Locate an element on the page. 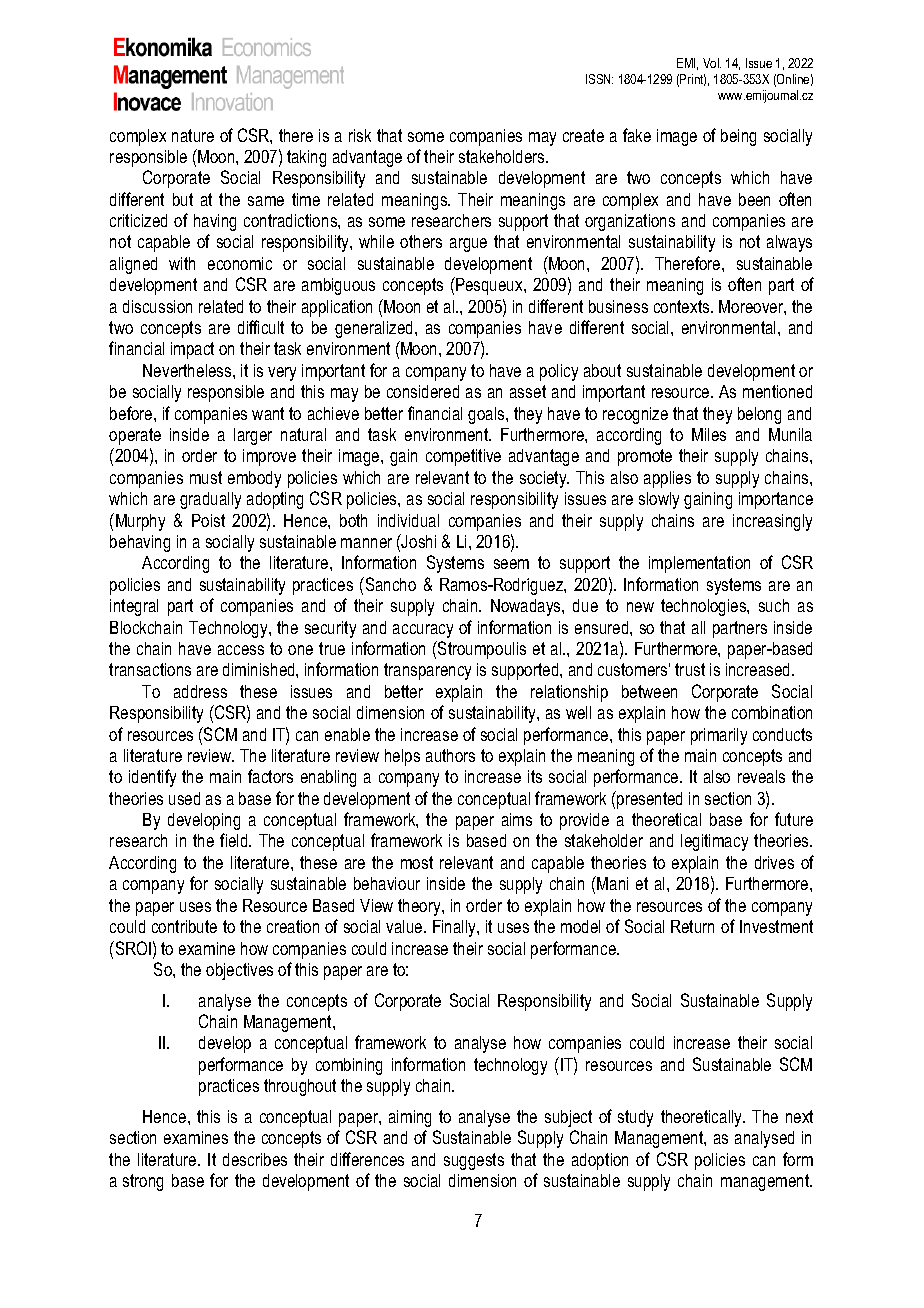 This image has width=924, height=1308. such is located at coordinates (774, 605).
